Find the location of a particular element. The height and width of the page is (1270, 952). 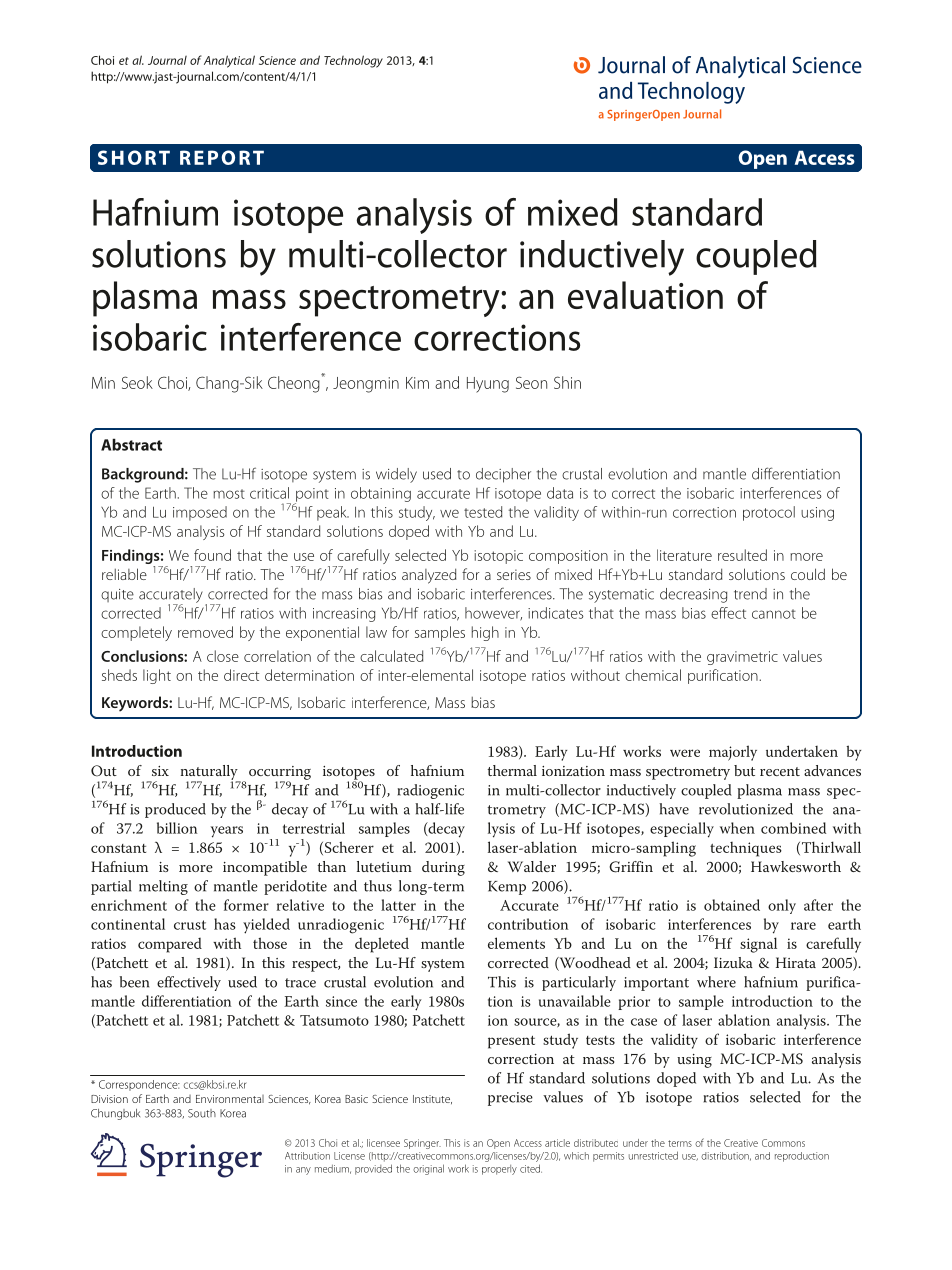

elements is located at coordinates (516, 943).
